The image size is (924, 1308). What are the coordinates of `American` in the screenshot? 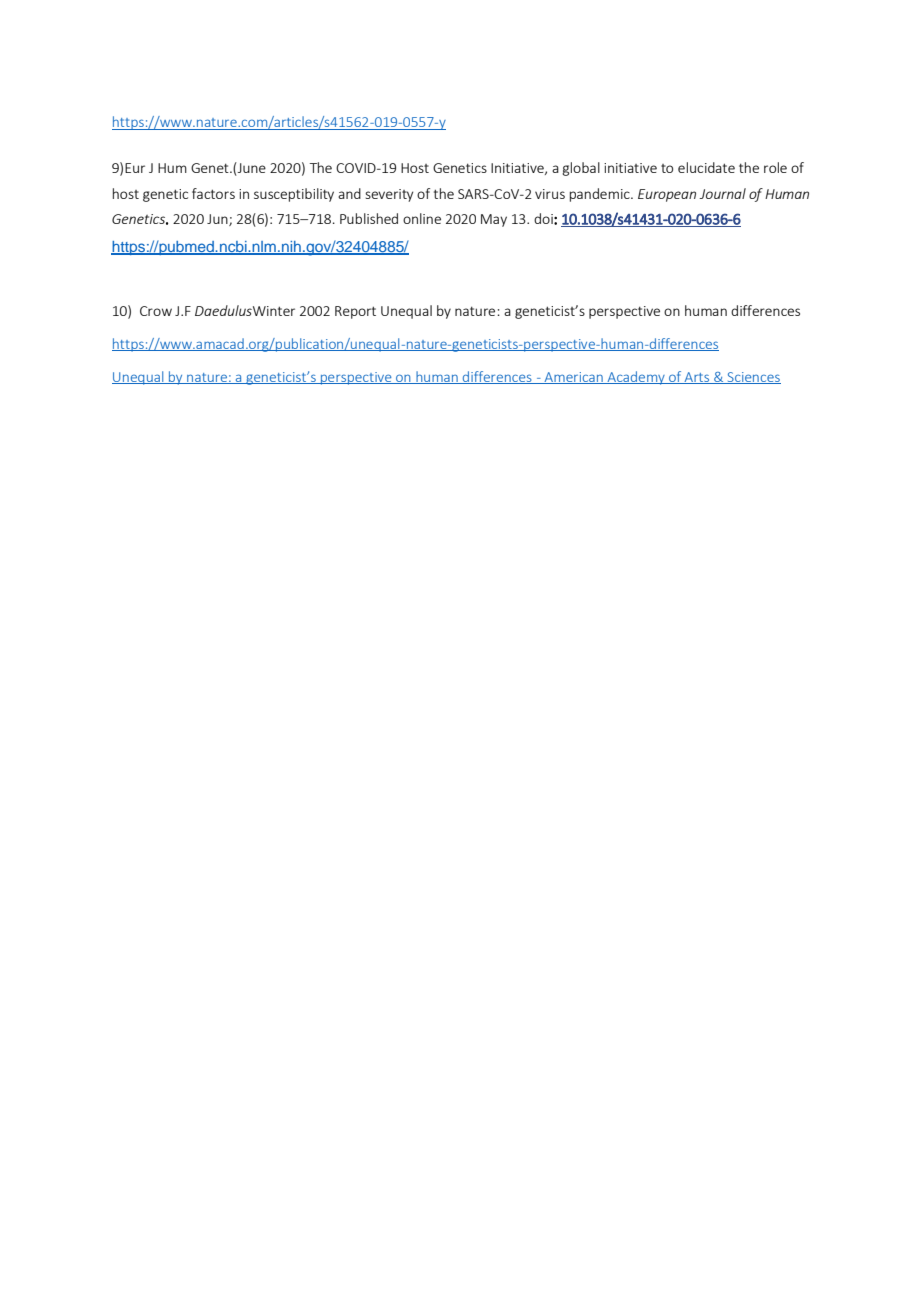 It's located at (573, 378).
